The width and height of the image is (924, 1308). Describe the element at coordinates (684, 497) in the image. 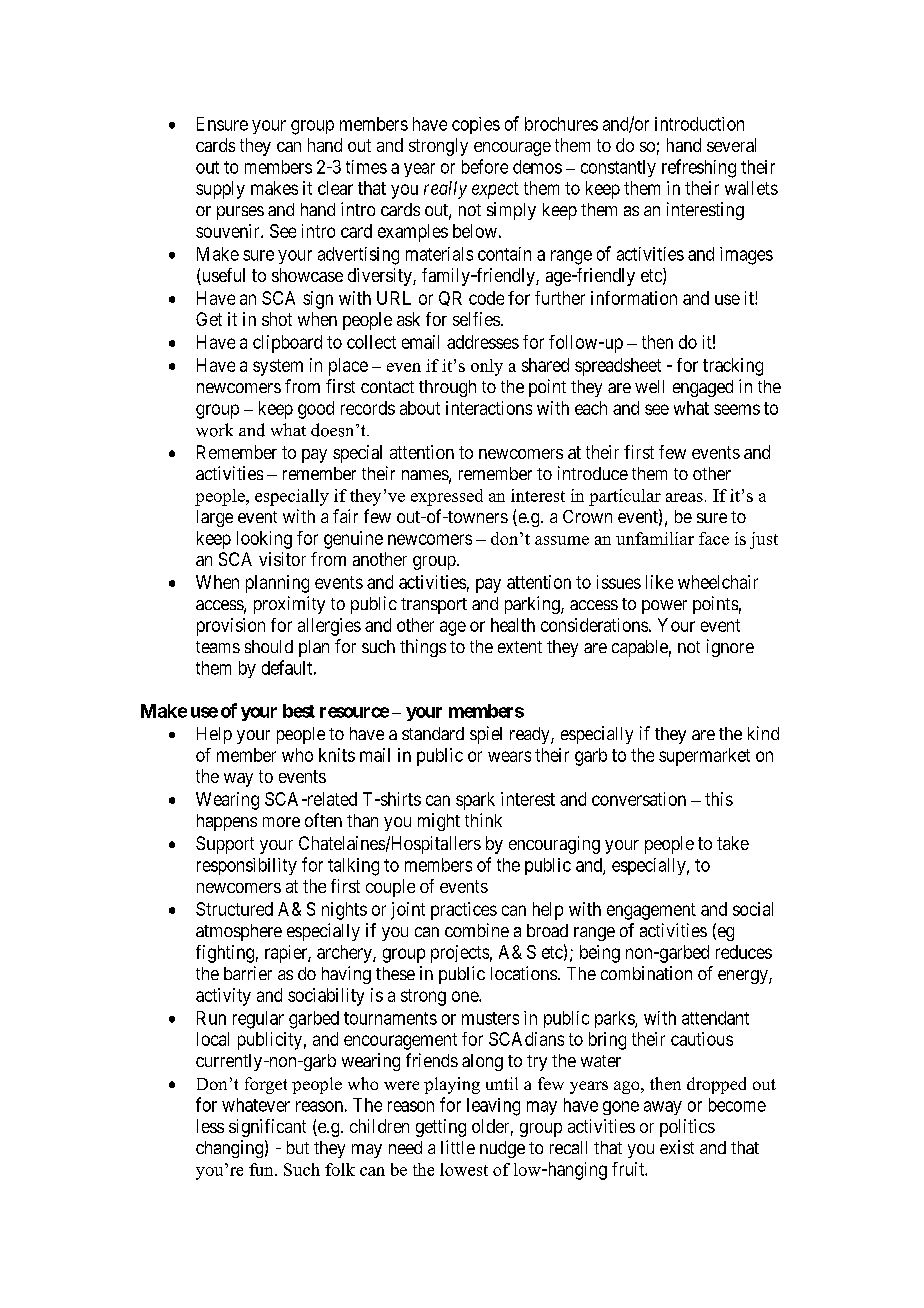

I see `areas` at that location.
